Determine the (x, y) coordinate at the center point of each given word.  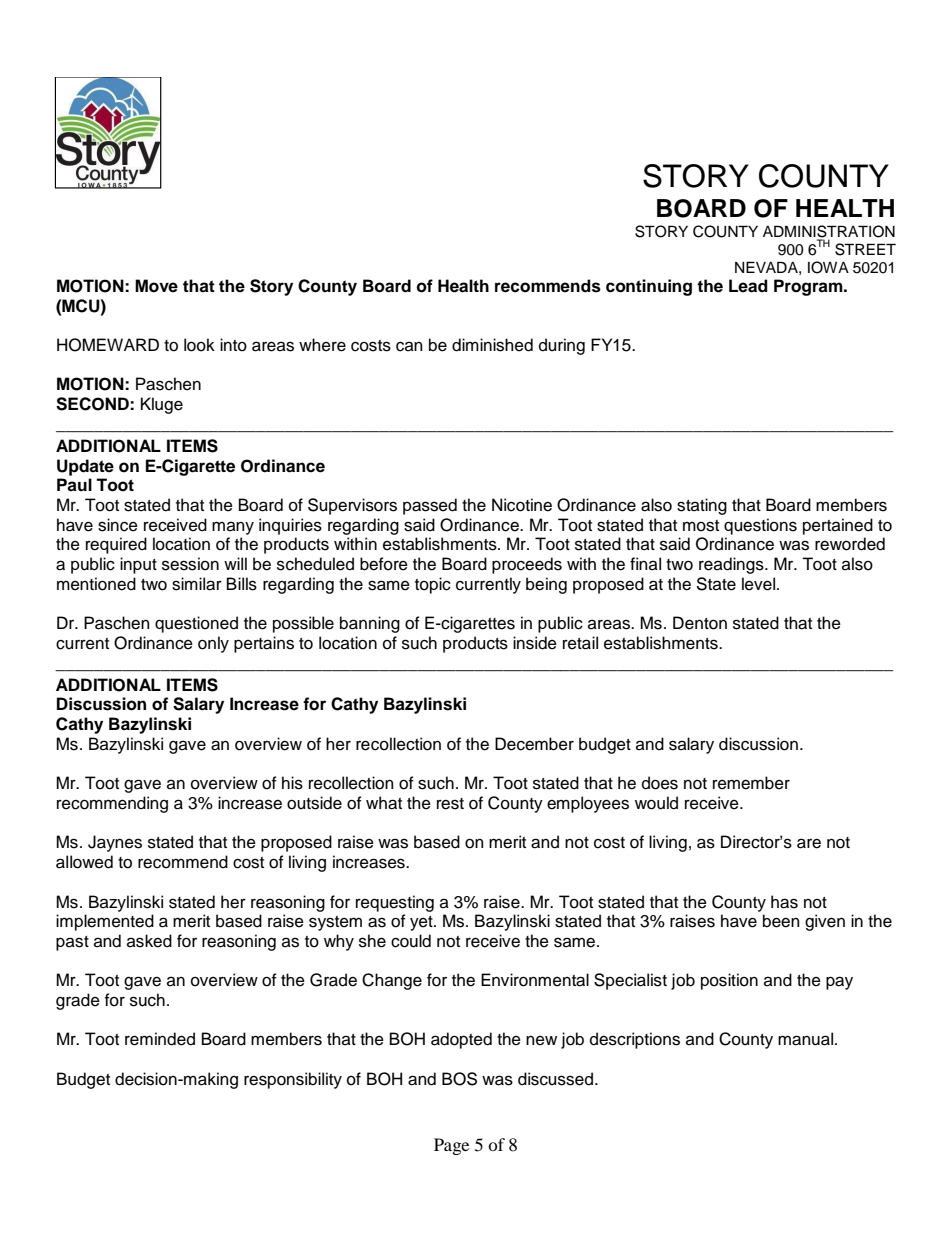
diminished (492, 345)
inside (535, 643)
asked (149, 941)
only (213, 644)
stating (702, 506)
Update (85, 467)
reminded (160, 1039)
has (784, 902)
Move (156, 286)
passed (430, 506)
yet (422, 923)
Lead (748, 286)
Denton (700, 623)
